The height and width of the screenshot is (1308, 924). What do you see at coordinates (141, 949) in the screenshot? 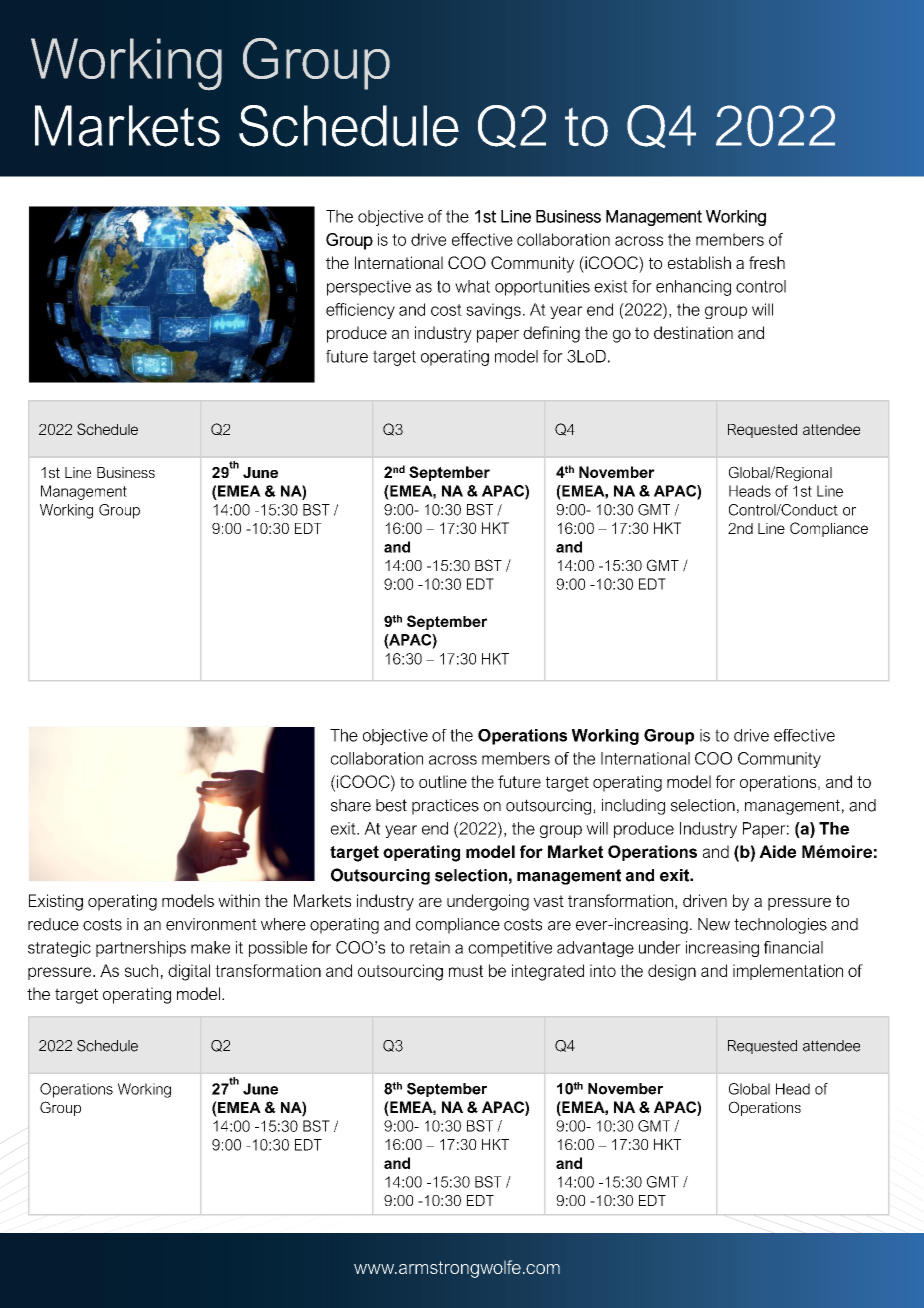
I see `partnerships` at bounding box center [141, 949].
